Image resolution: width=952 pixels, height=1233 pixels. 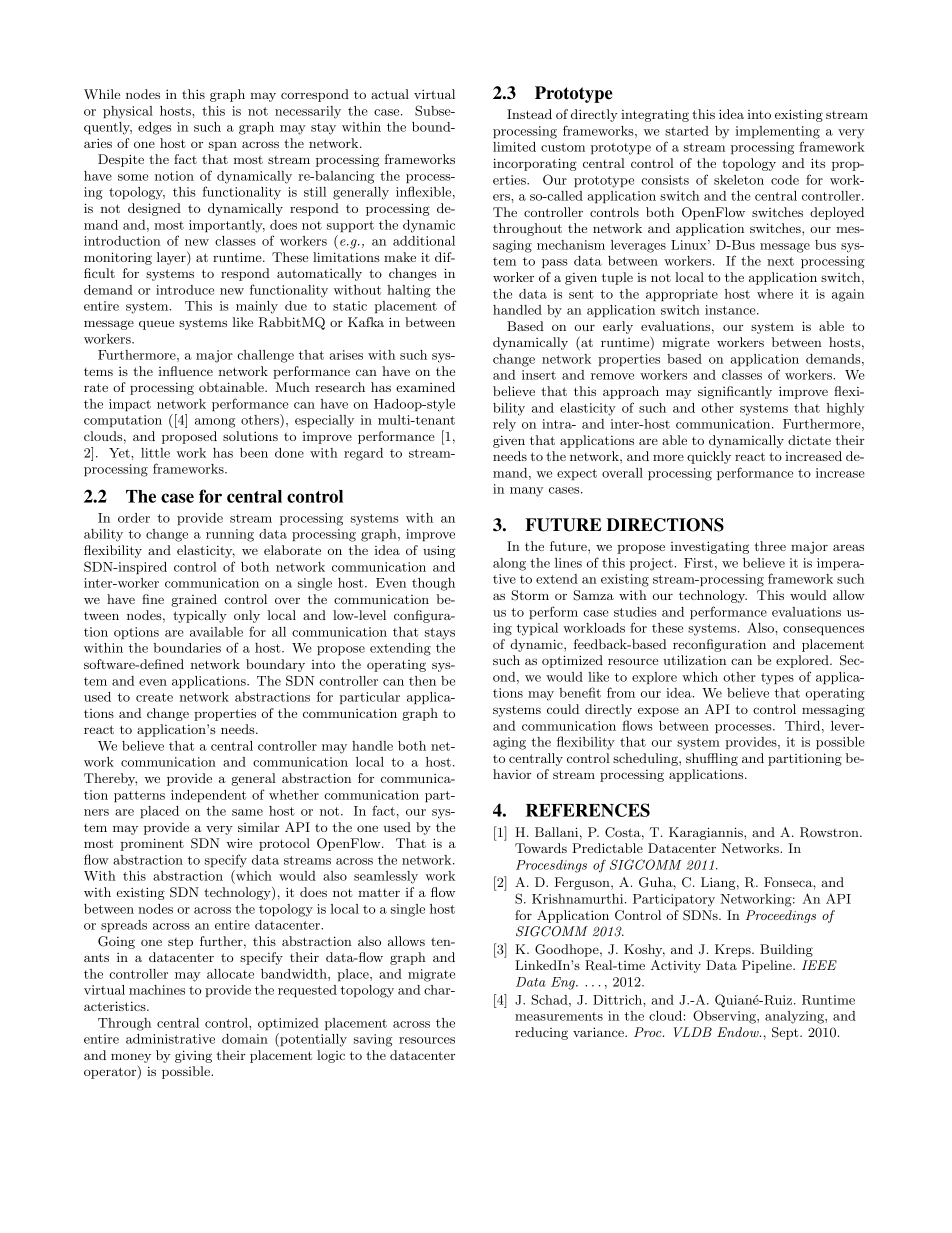 I want to click on influence, so click(x=186, y=371).
